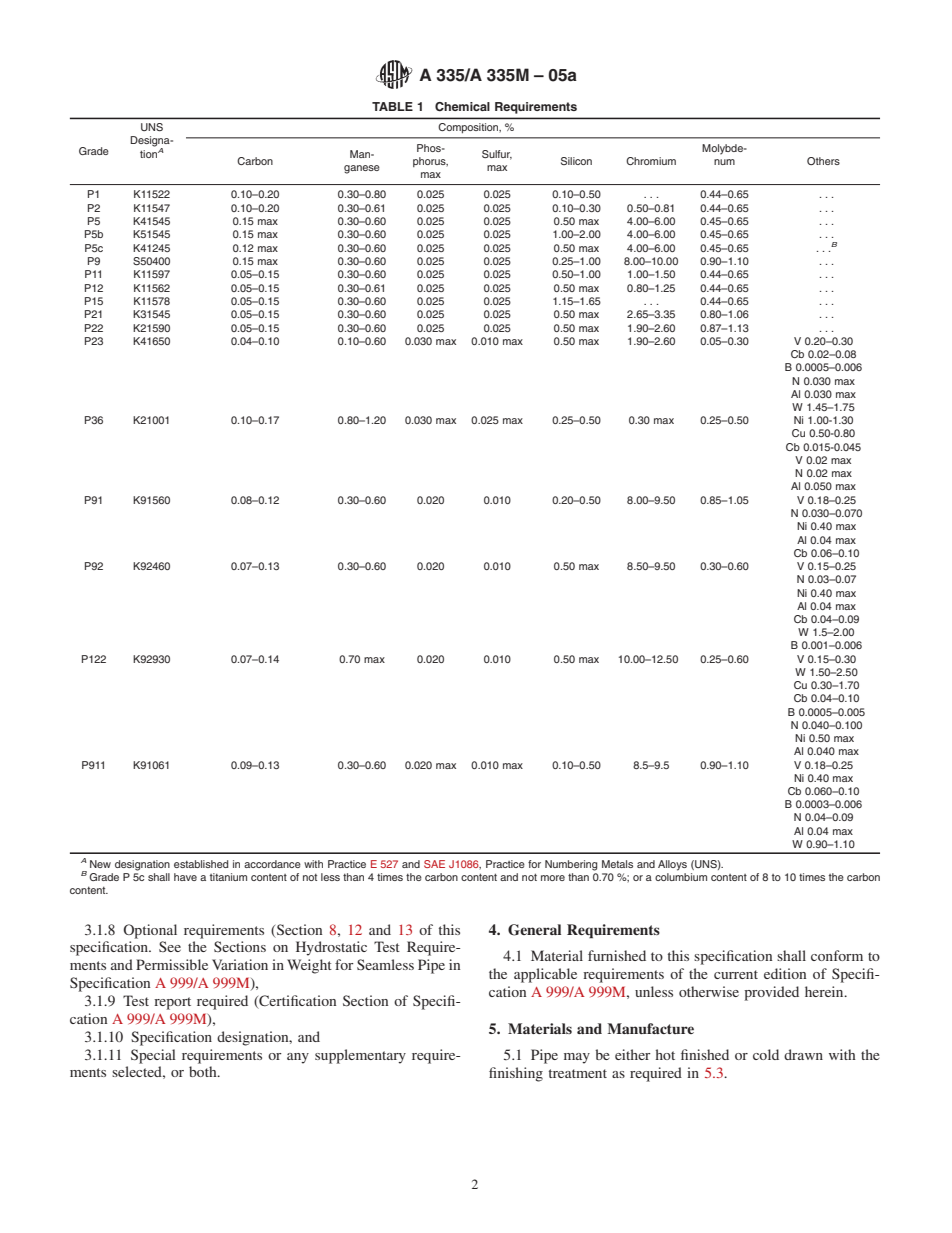 This image has height=1233, width=952. What do you see at coordinates (185, 877) in the image?
I see `have` at bounding box center [185, 877].
